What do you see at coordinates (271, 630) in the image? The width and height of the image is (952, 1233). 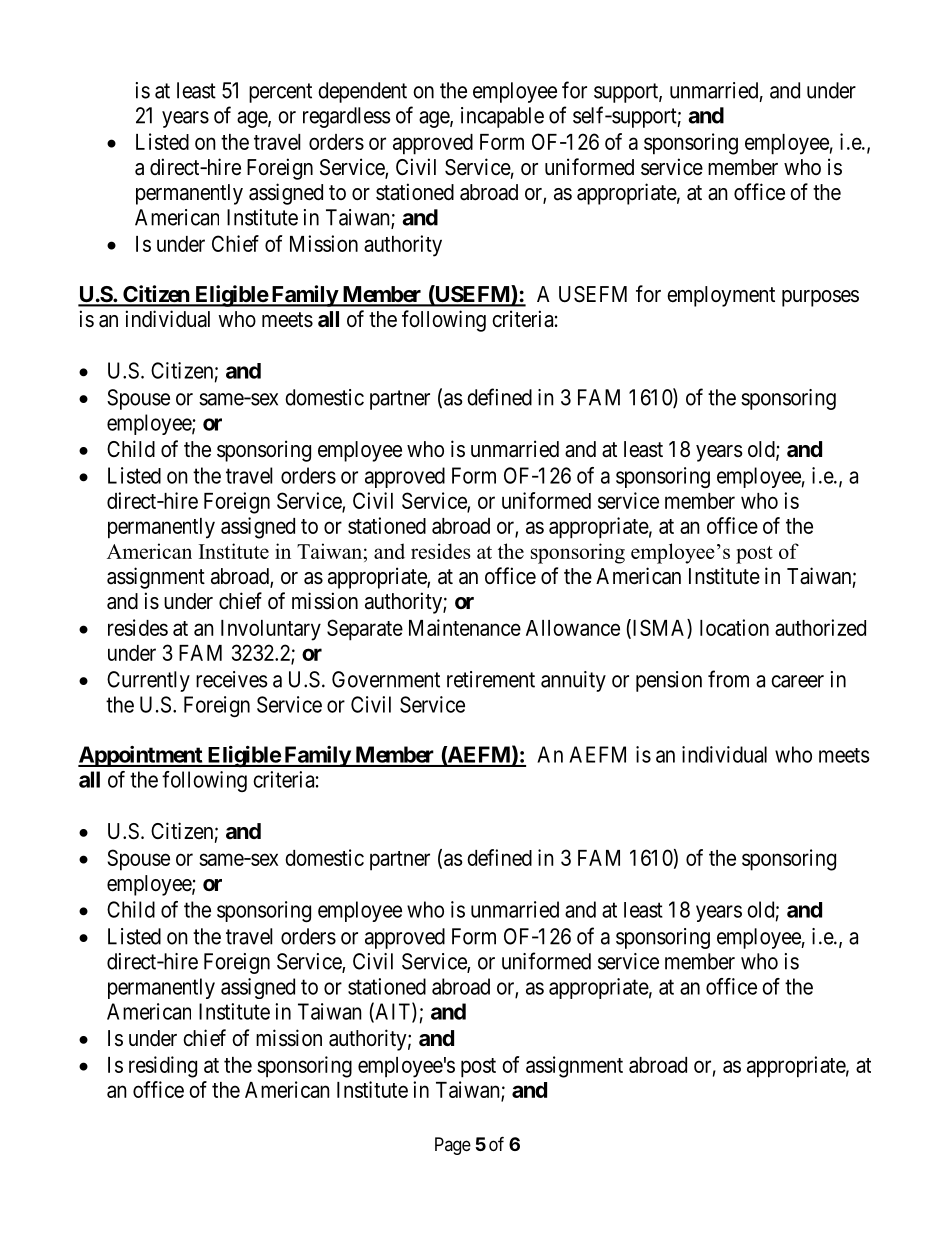 I see `Involuntary` at bounding box center [271, 630].
